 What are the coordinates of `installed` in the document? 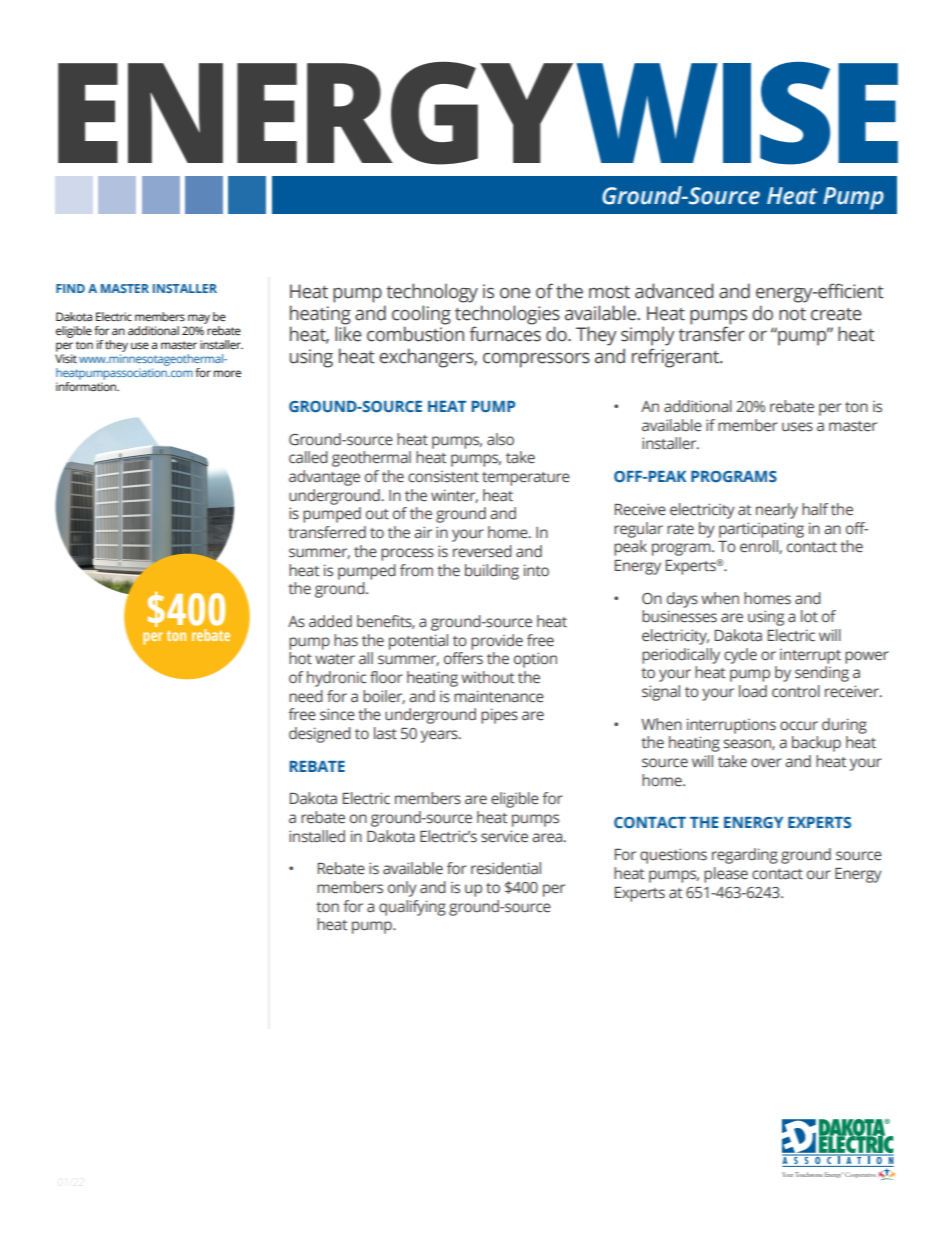 It's located at (317, 836).
